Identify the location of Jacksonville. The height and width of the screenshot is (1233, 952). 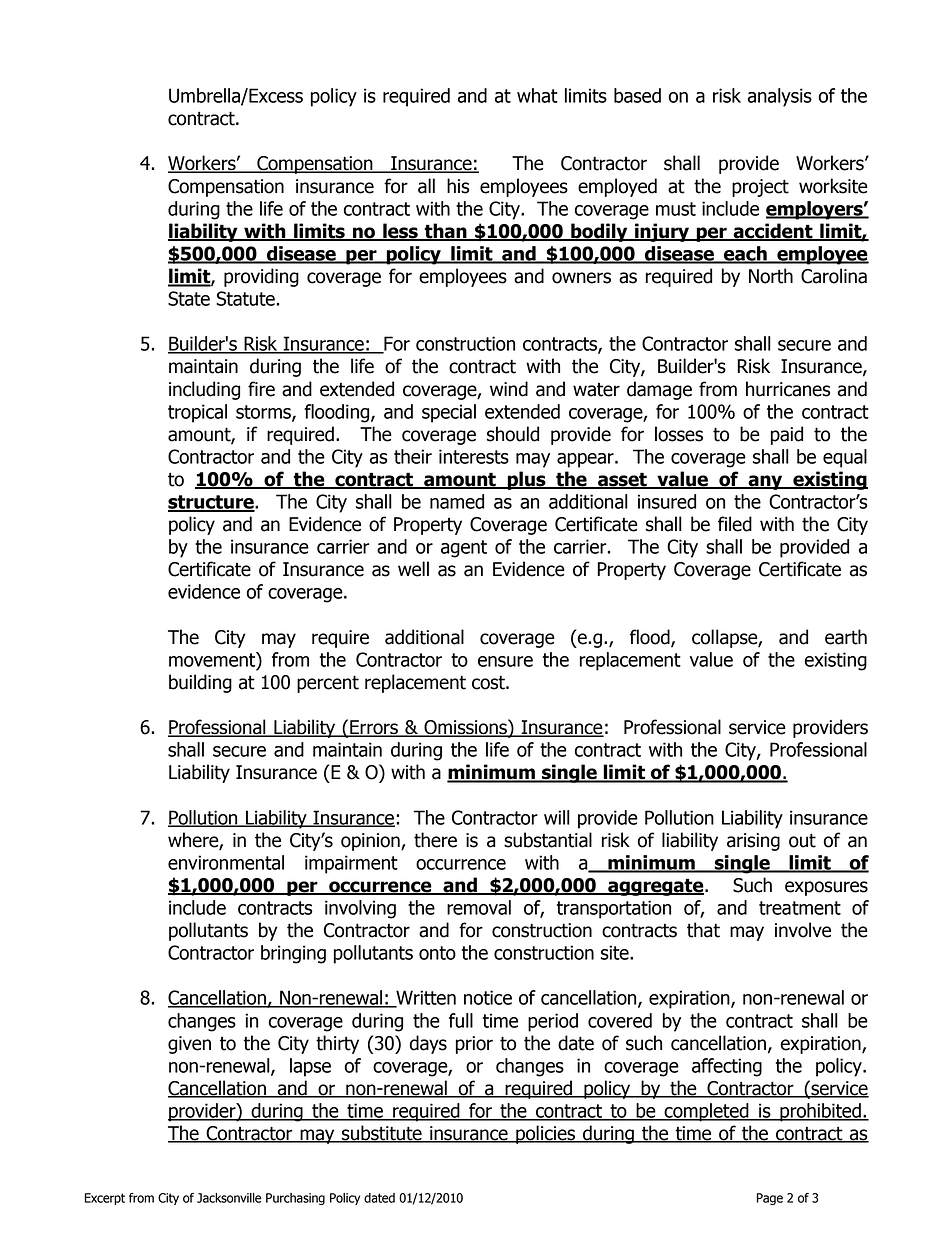
(229, 1198).
